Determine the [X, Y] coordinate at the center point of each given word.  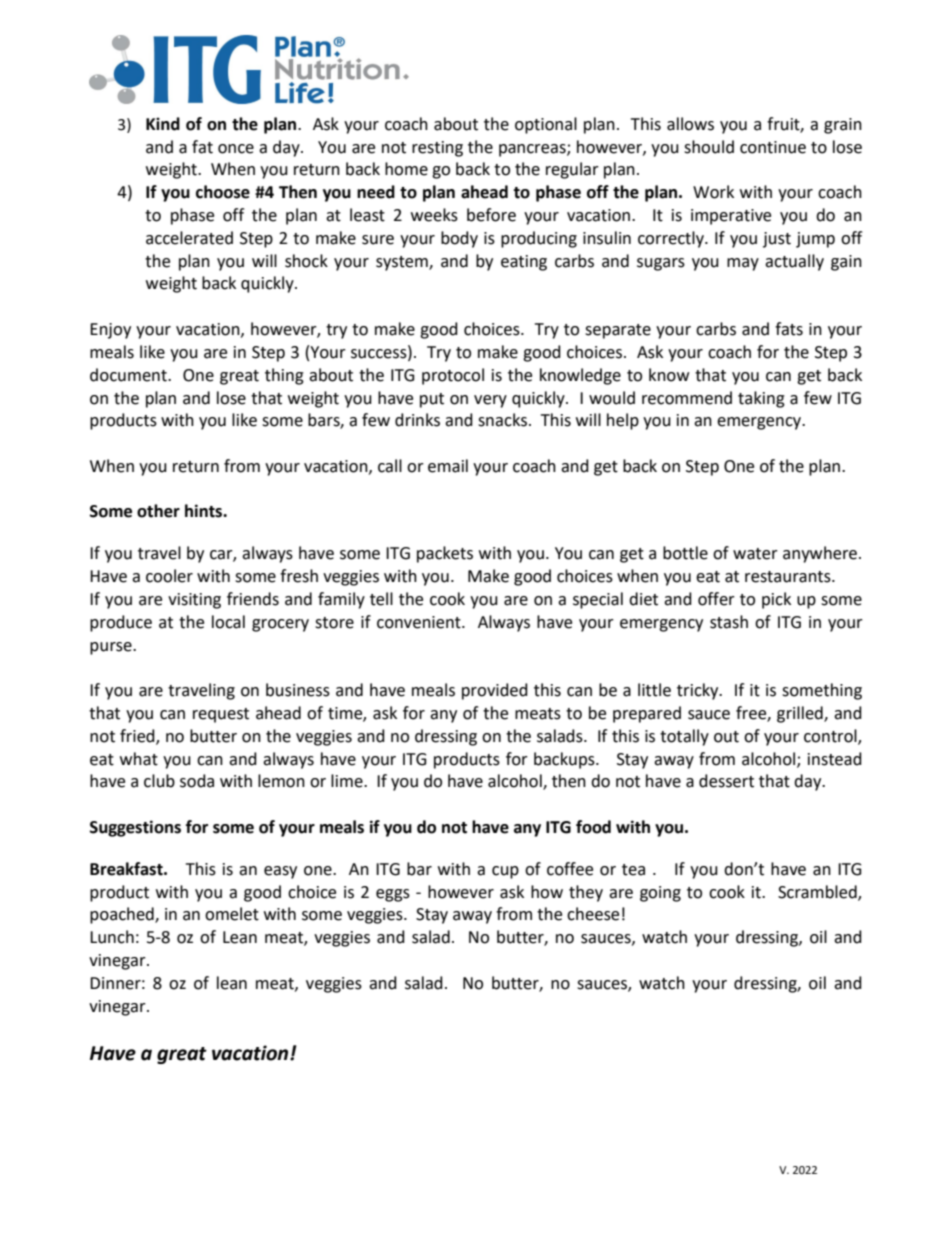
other [158, 511]
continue [773, 147]
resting [437, 149]
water [755, 554]
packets [445, 554]
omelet [232, 914]
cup [505, 872]
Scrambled [818, 892]
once [236, 149]
